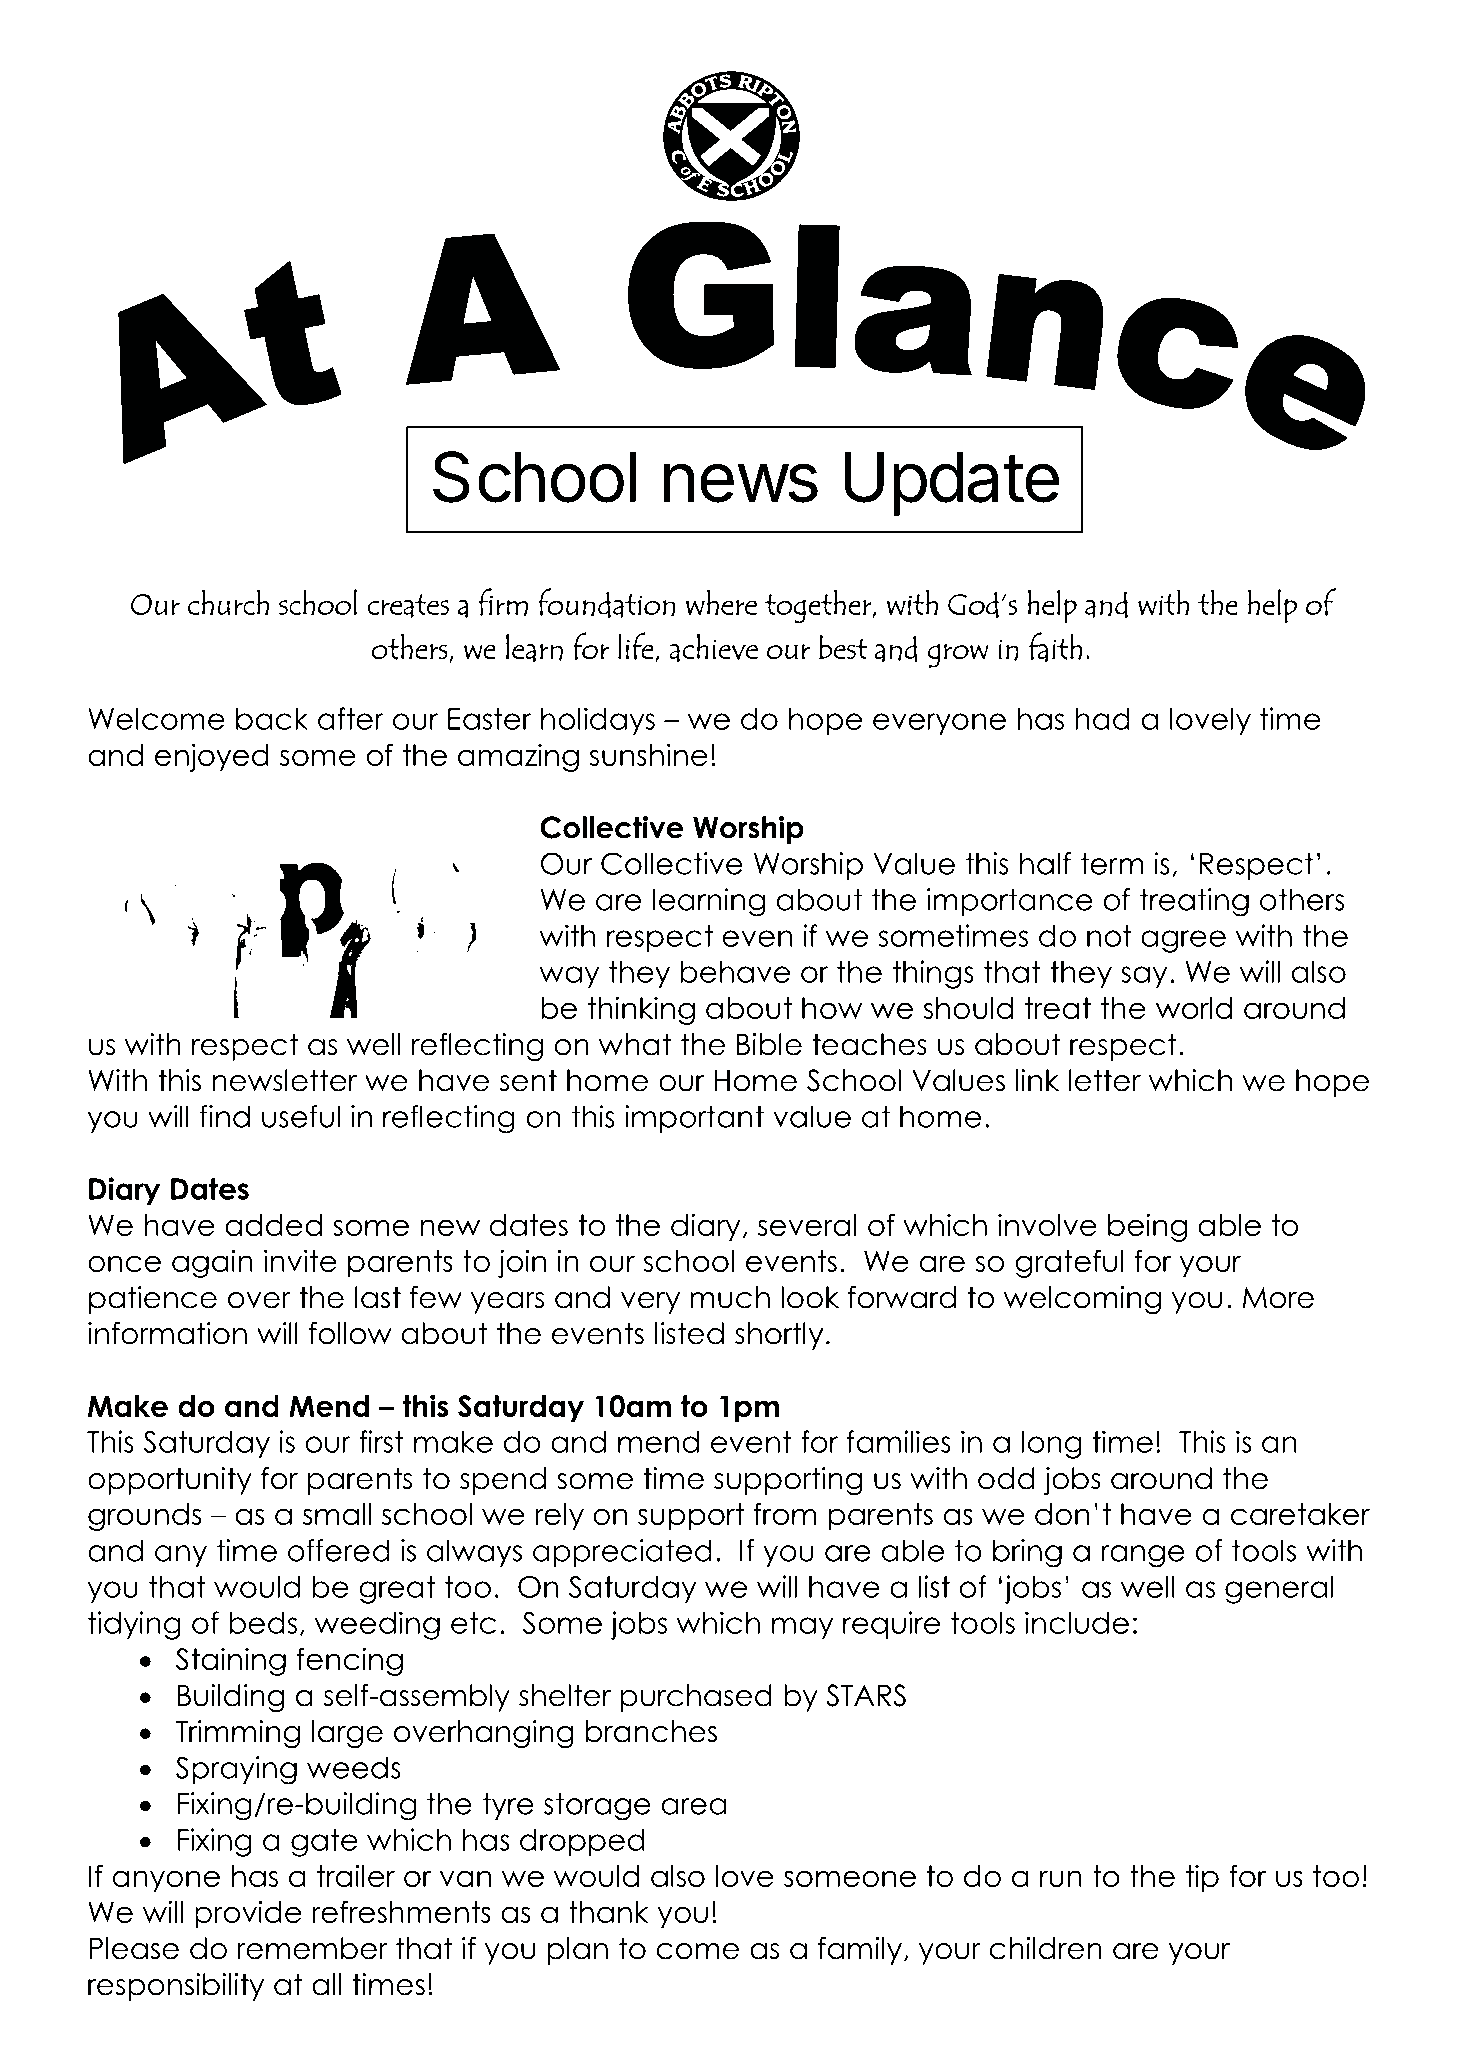 This page has width=1463, height=2069. Describe the element at coordinates (622, 1553) in the page. I see `appreciated` at that location.
